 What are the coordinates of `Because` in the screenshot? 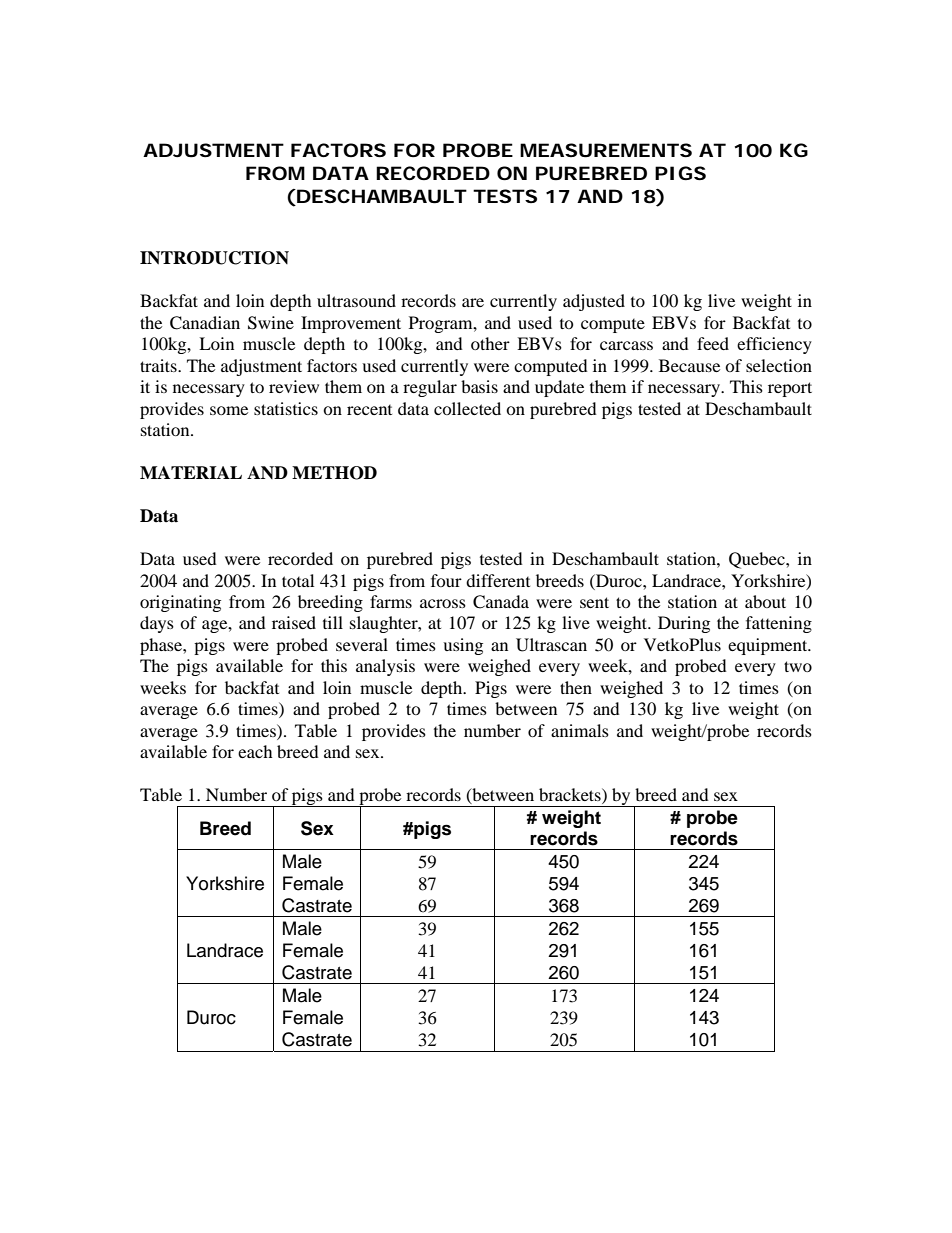 It's located at (689, 365).
